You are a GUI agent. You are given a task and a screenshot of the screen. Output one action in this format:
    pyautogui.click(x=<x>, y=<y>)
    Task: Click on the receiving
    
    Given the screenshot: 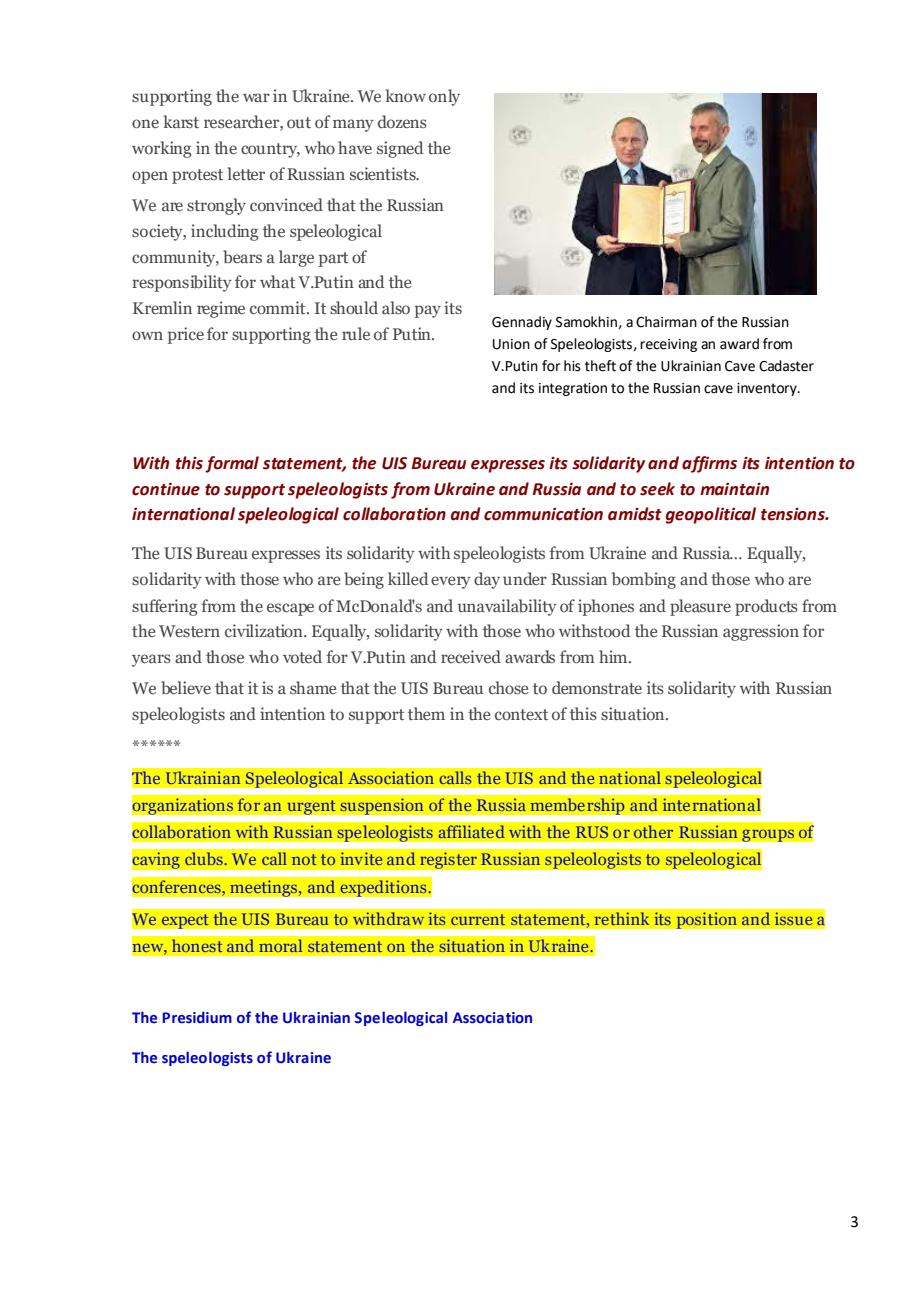 What is the action you would take?
    pyautogui.click(x=668, y=345)
